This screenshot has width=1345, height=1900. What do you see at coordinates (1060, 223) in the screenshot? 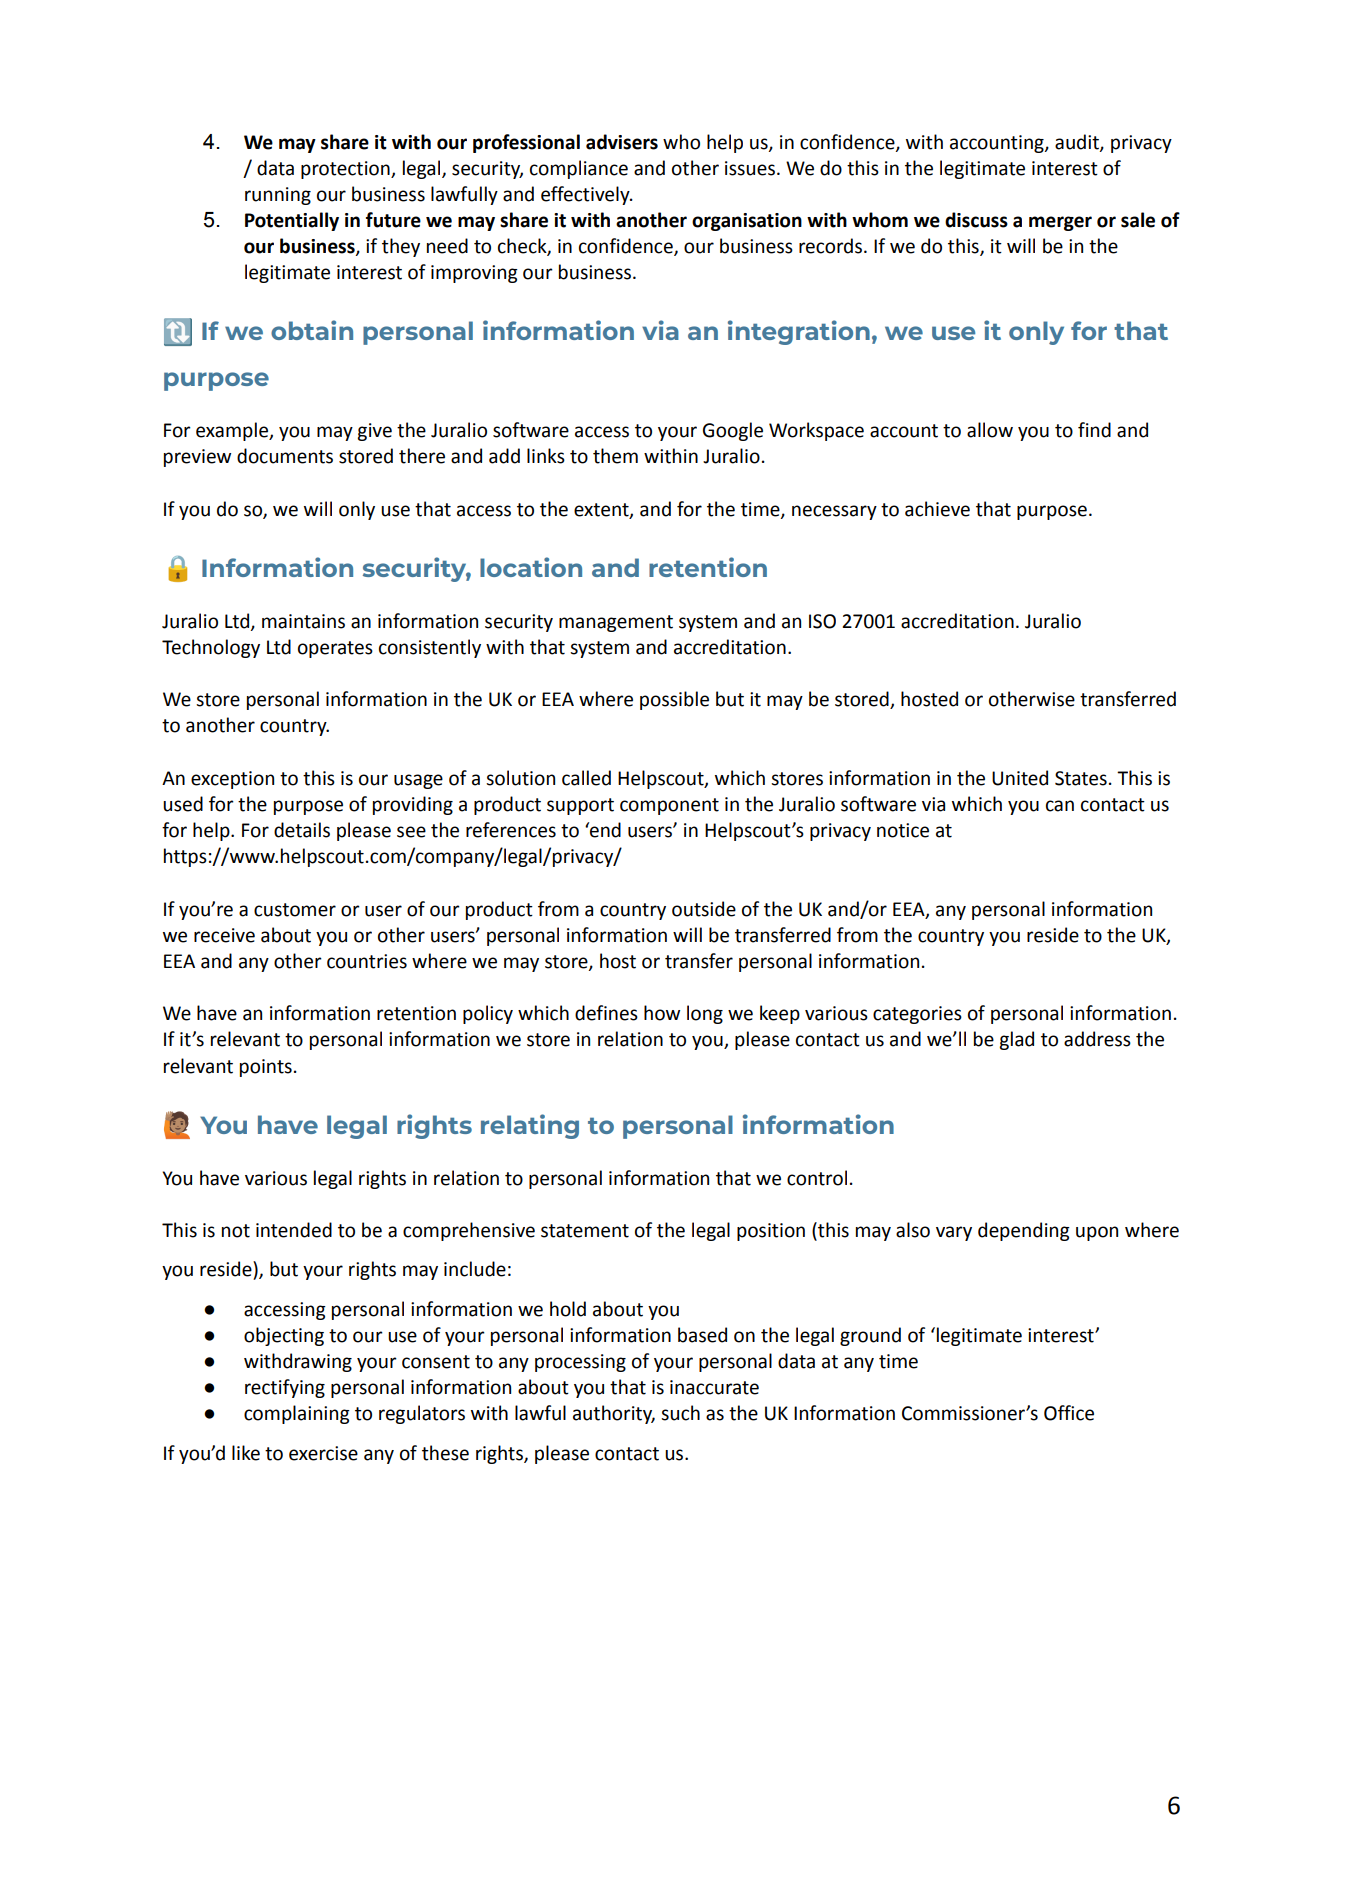
I see `merger` at bounding box center [1060, 223].
